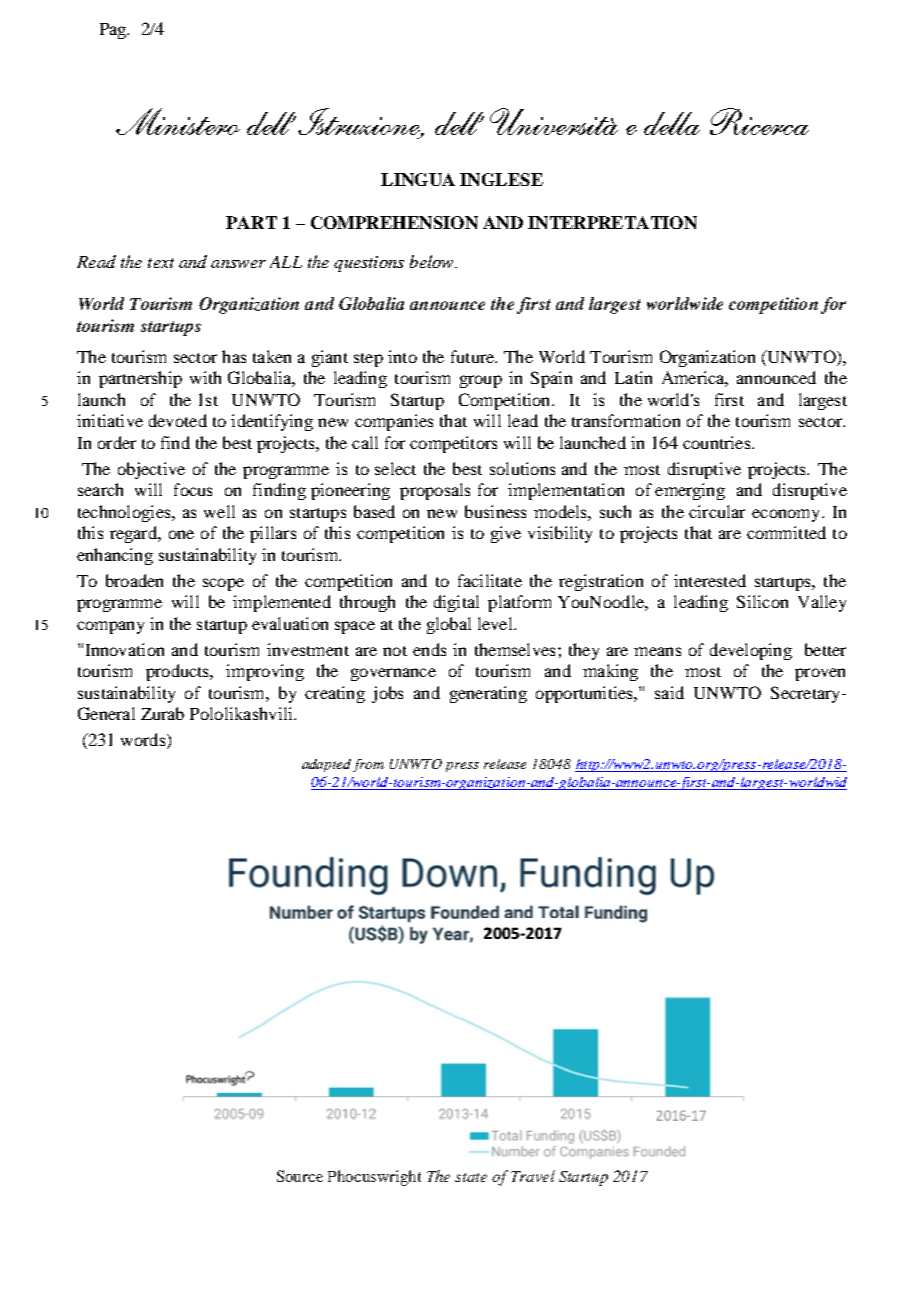 The image size is (924, 1308). Describe the element at coordinates (114, 31) in the image. I see `Pag` at that location.
